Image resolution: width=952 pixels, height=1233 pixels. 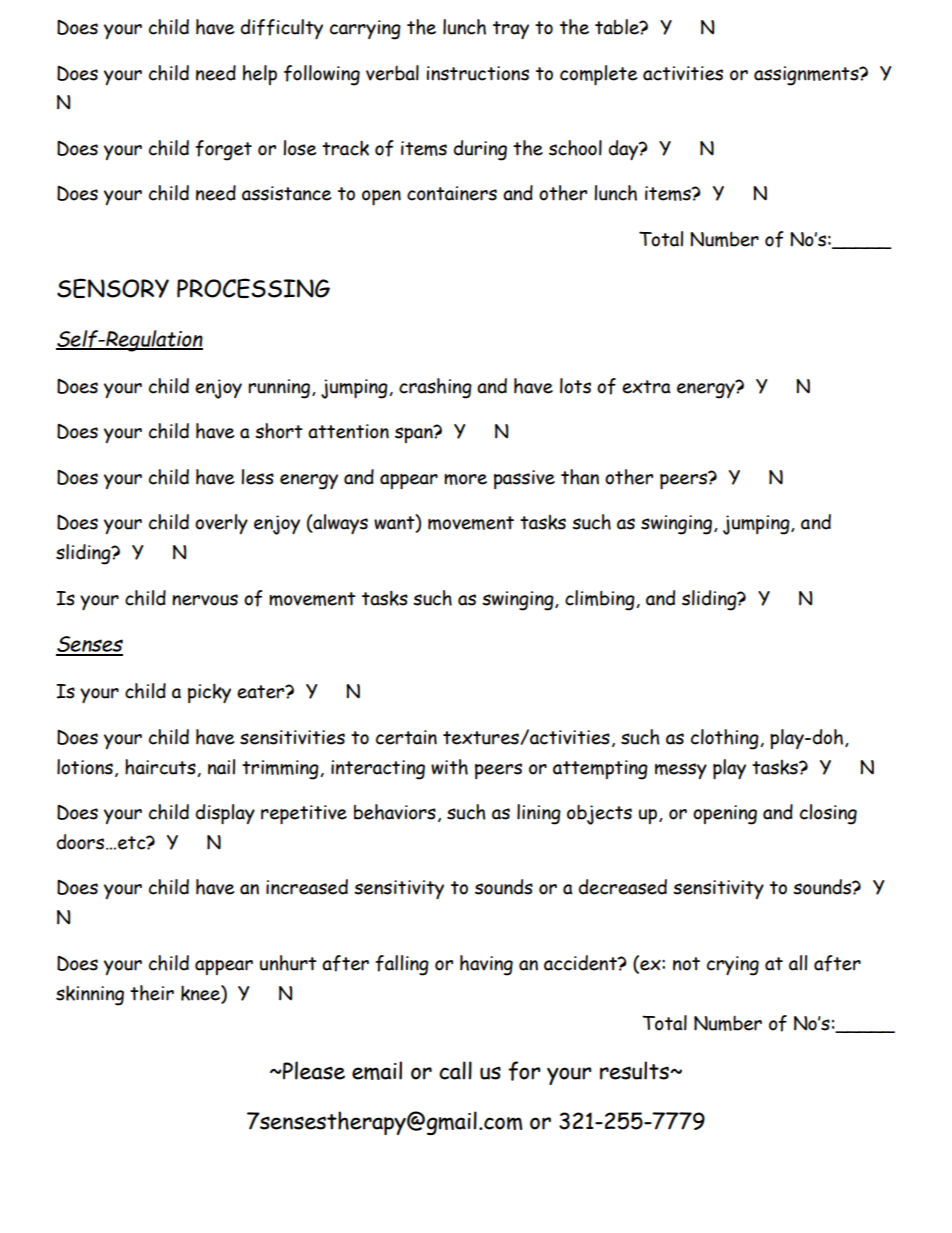 What do you see at coordinates (646, 387) in the page?
I see `extra` at bounding box center [646, 387].
